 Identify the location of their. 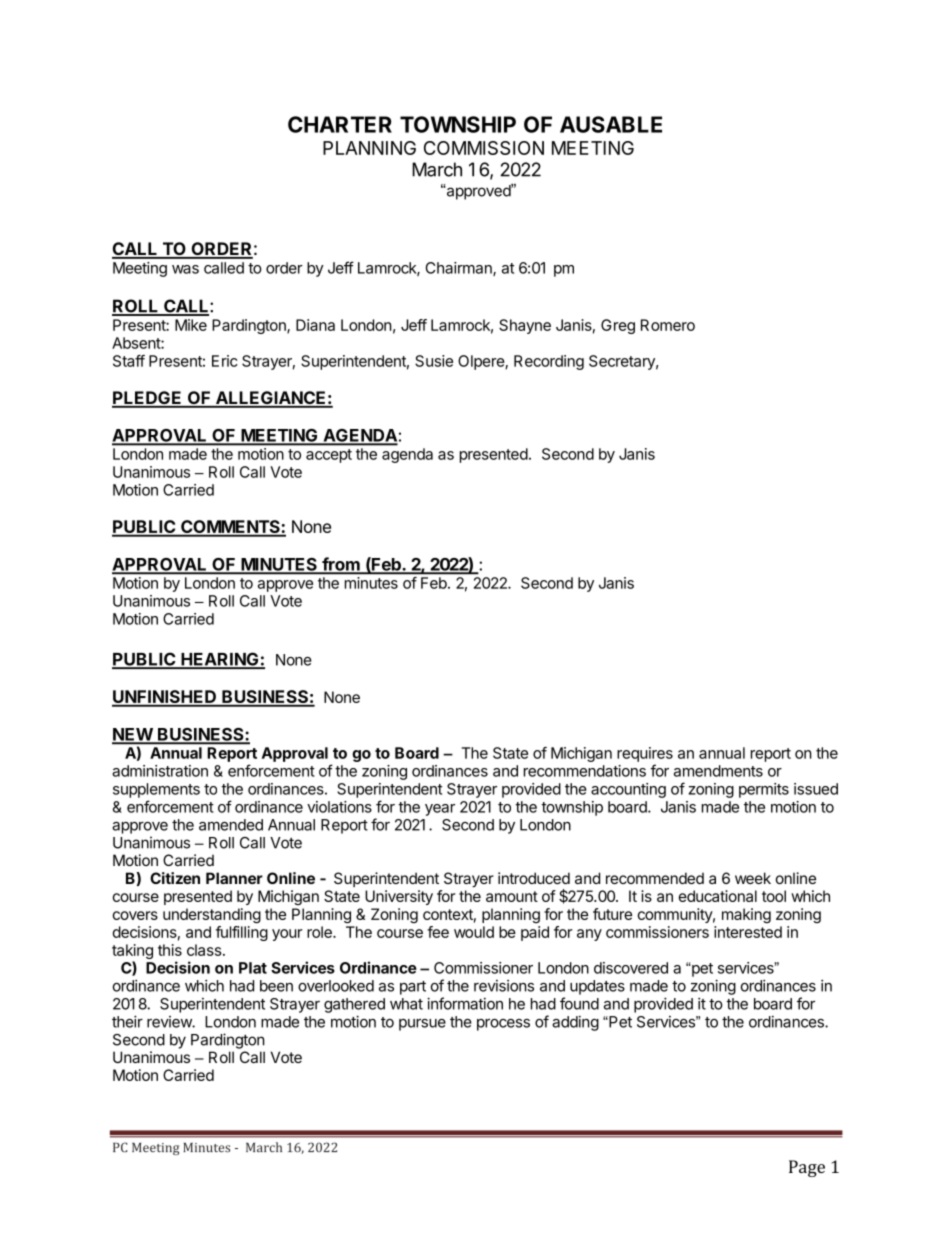
(127, 1021).
